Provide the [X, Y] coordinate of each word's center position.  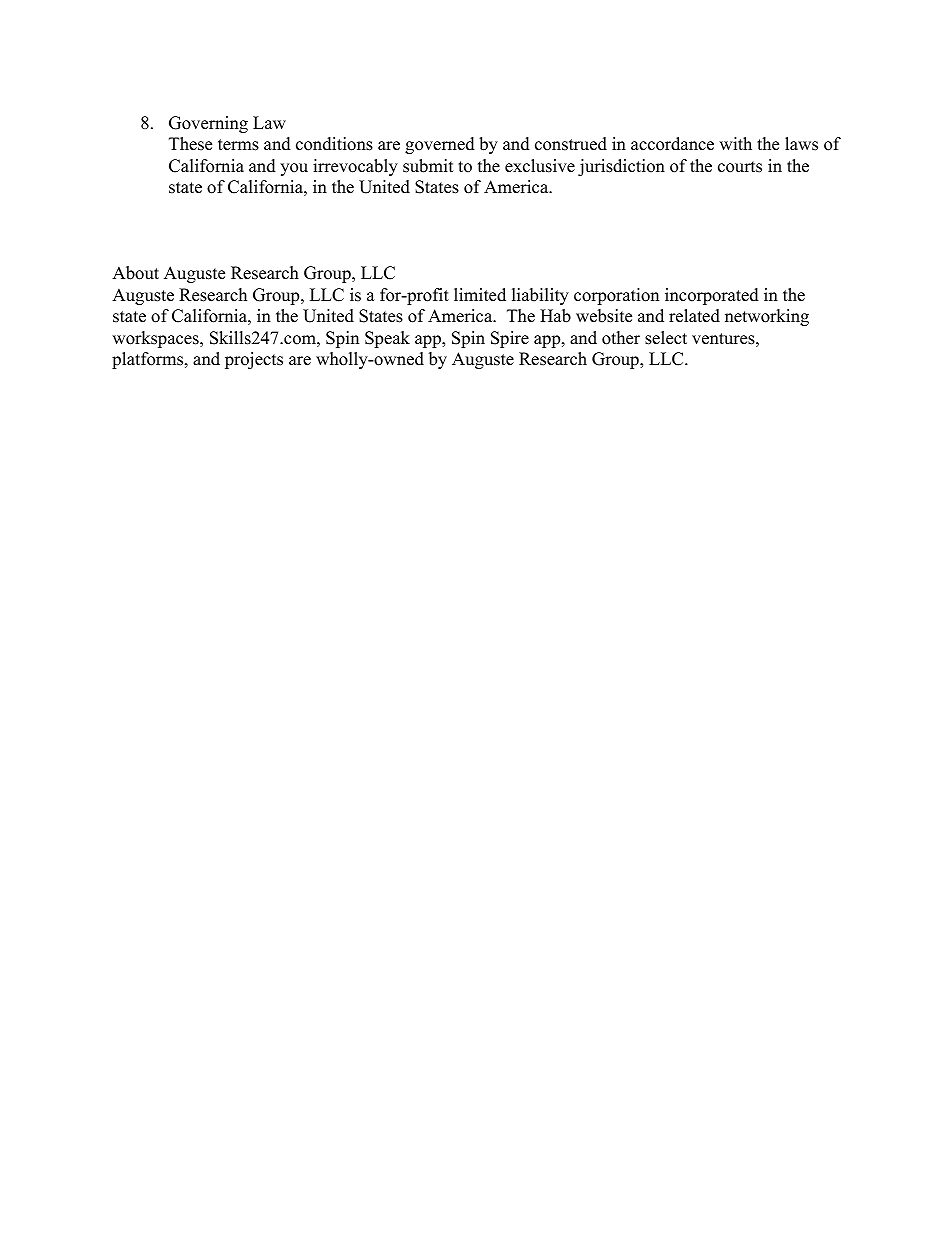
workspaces [156, 339]
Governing [208, 124]
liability [540, 296]
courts [740, 167]
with [735, 143]
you [294, 169]
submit [428, 166]
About [135, 273]
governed [440, 145]
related [694, 316]
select [666, 338]
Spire [510, 339]
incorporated [712, 296]
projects [254, 360]
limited [480, 295]
